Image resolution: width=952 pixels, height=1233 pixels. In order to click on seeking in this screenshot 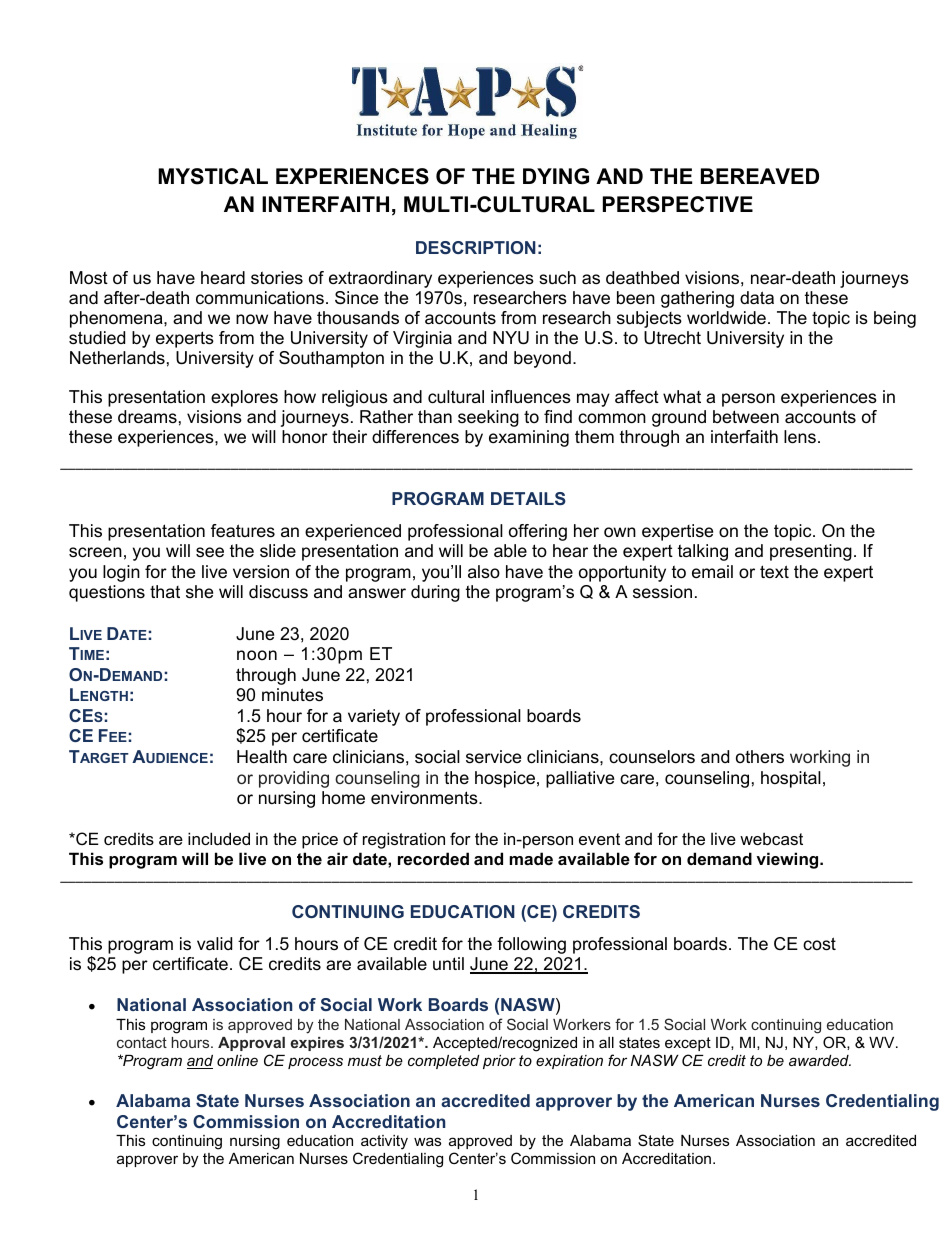, I will do `click(488, 418)`.
